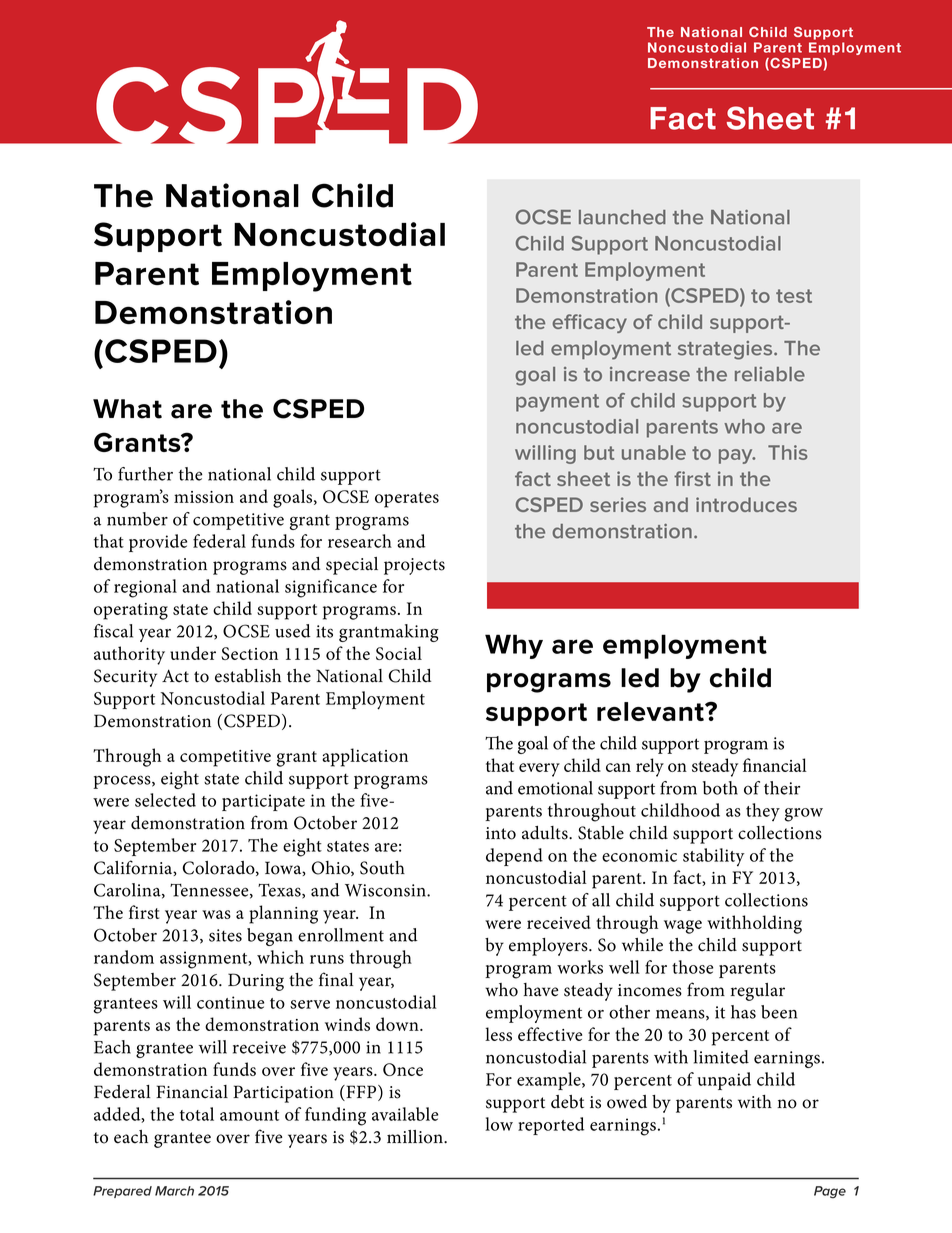 The width and height of the screenshot is (952, 1233). What do you see at coordinates (830, 1192) in the screenshot?
I see `Page` at bounding box center [830, 1192].
